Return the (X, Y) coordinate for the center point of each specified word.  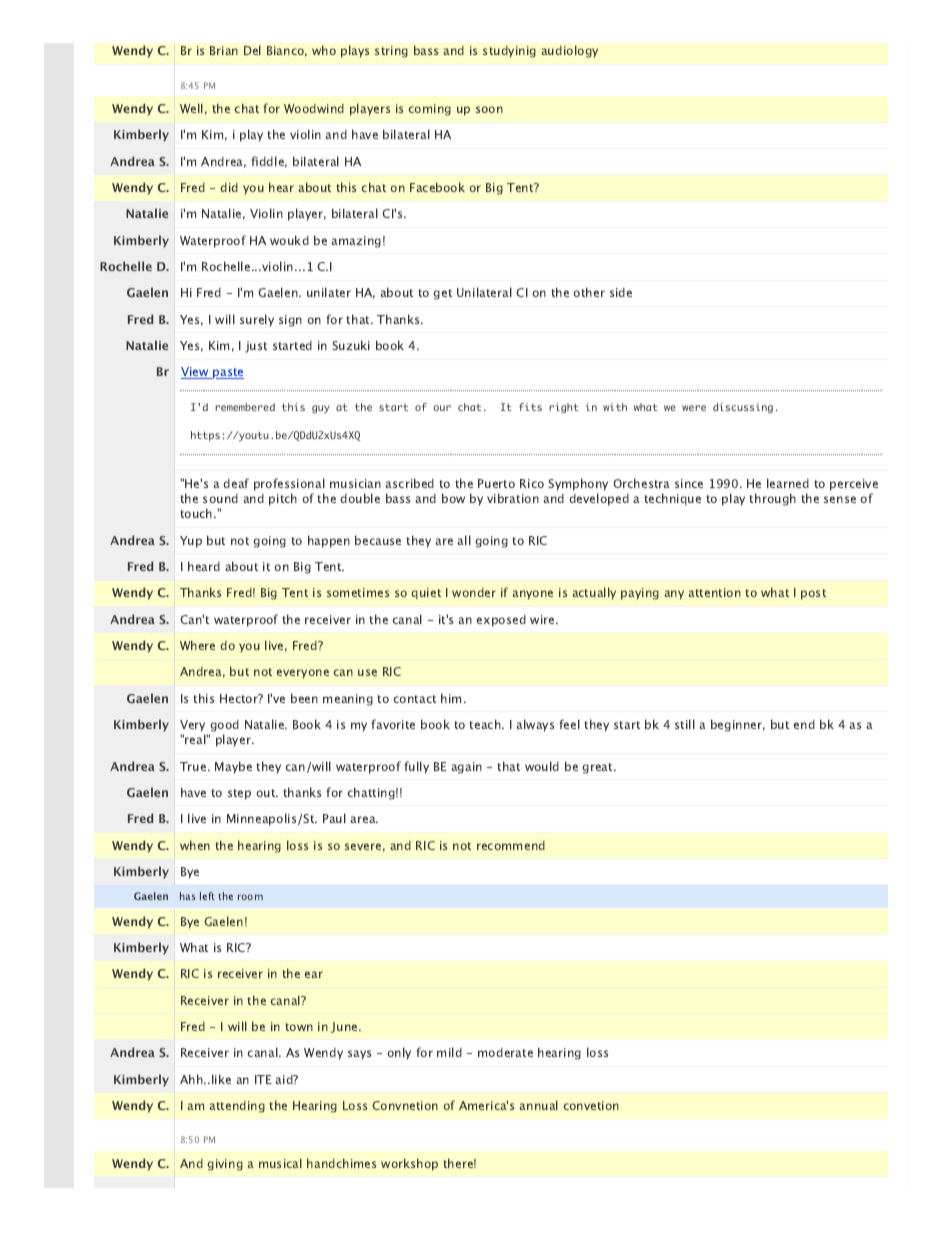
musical (280, 1163)
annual (538, 1105)
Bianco (287, 51)
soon (489, 109)
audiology (569, 51)
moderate (505, 1052)
